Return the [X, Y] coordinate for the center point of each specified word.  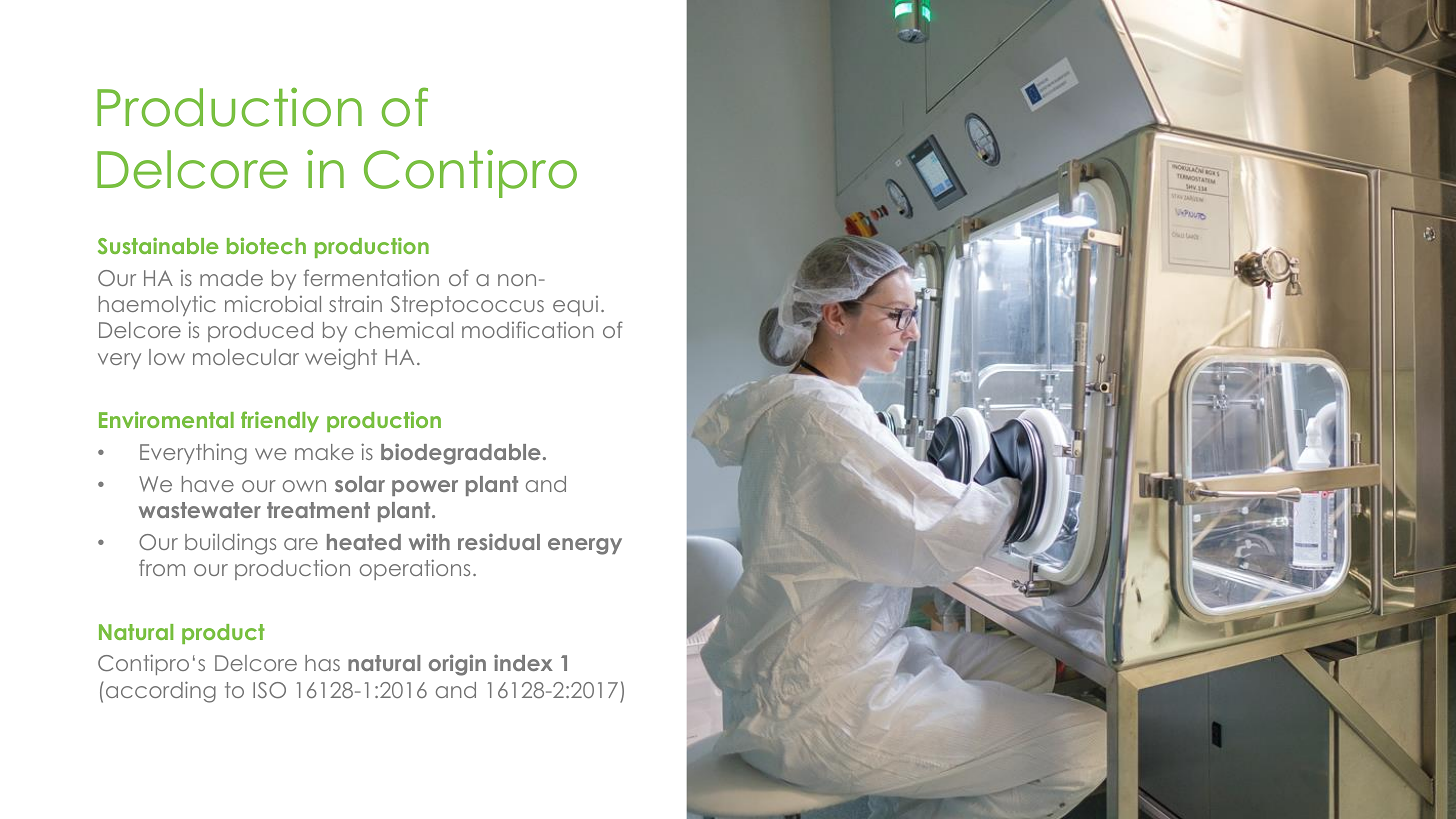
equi [575, 306]
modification [528, 329]
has [322, 663]
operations [415, 569]
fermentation [371, 277]
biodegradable [461, 454]
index [523, 662]
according [159, 692]
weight [341, 359]
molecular [246, 357]
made [231, 278]
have [208, 484]
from [162, 567]
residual [499, 541]
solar [360, 484]
